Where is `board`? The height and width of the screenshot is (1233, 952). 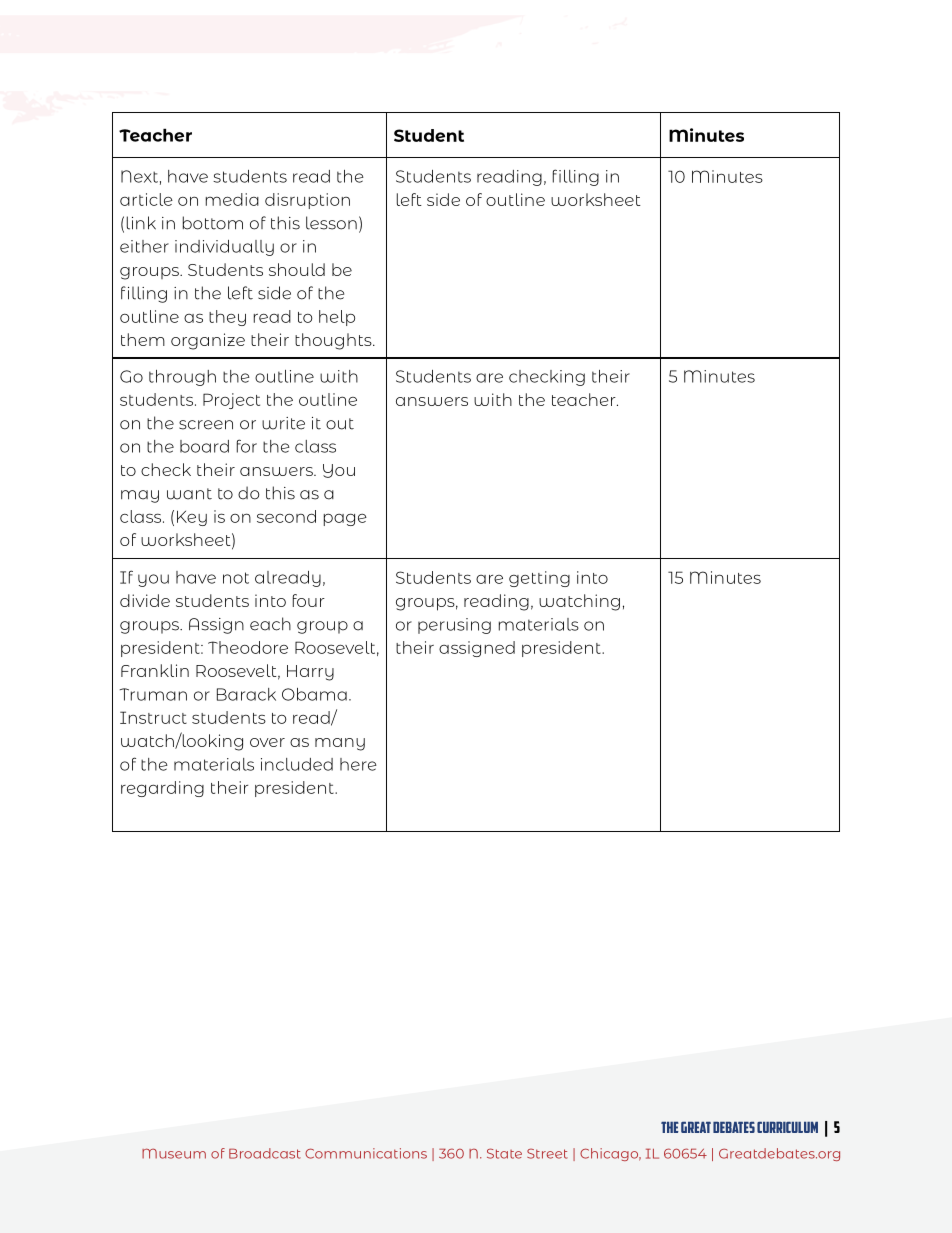 board is located at coordinates (204, 446).
